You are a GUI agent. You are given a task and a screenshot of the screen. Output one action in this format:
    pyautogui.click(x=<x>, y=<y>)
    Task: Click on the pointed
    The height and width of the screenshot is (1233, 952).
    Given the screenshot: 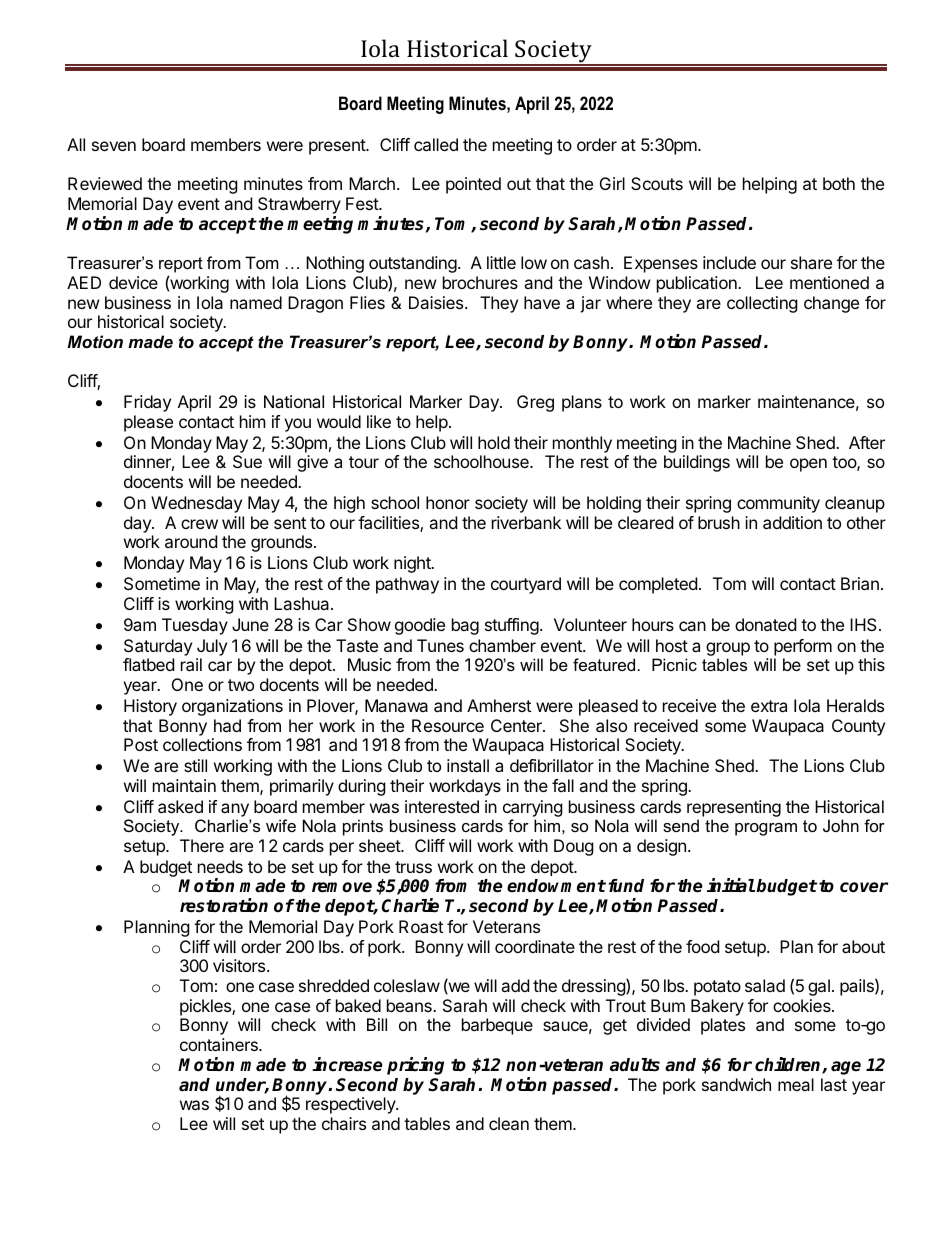 What is the action you would take?
    pyautogui.click(x=473, y=185)
